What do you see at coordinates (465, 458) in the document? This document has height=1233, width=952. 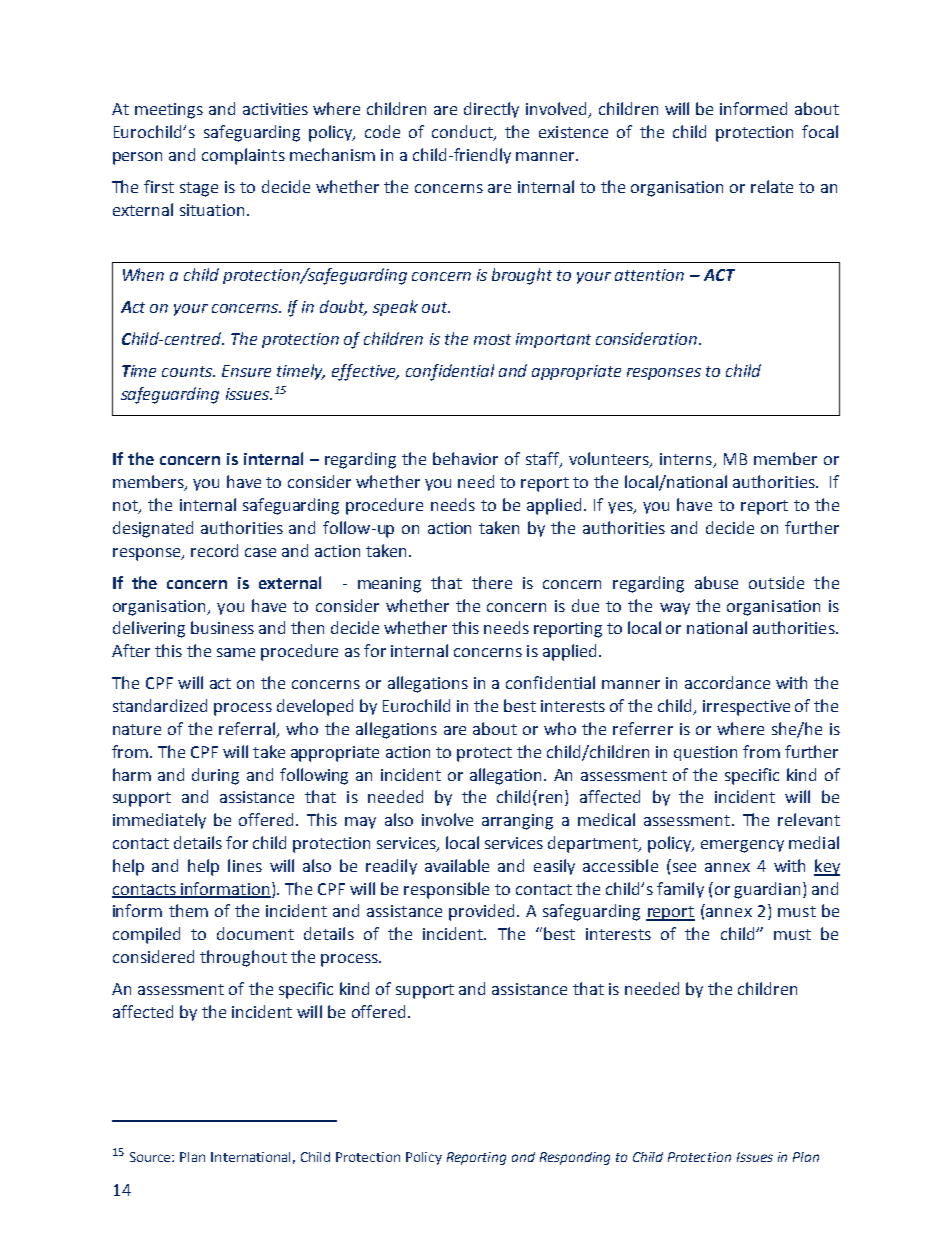 I see `behavior` at bounding box center [465, 458].
